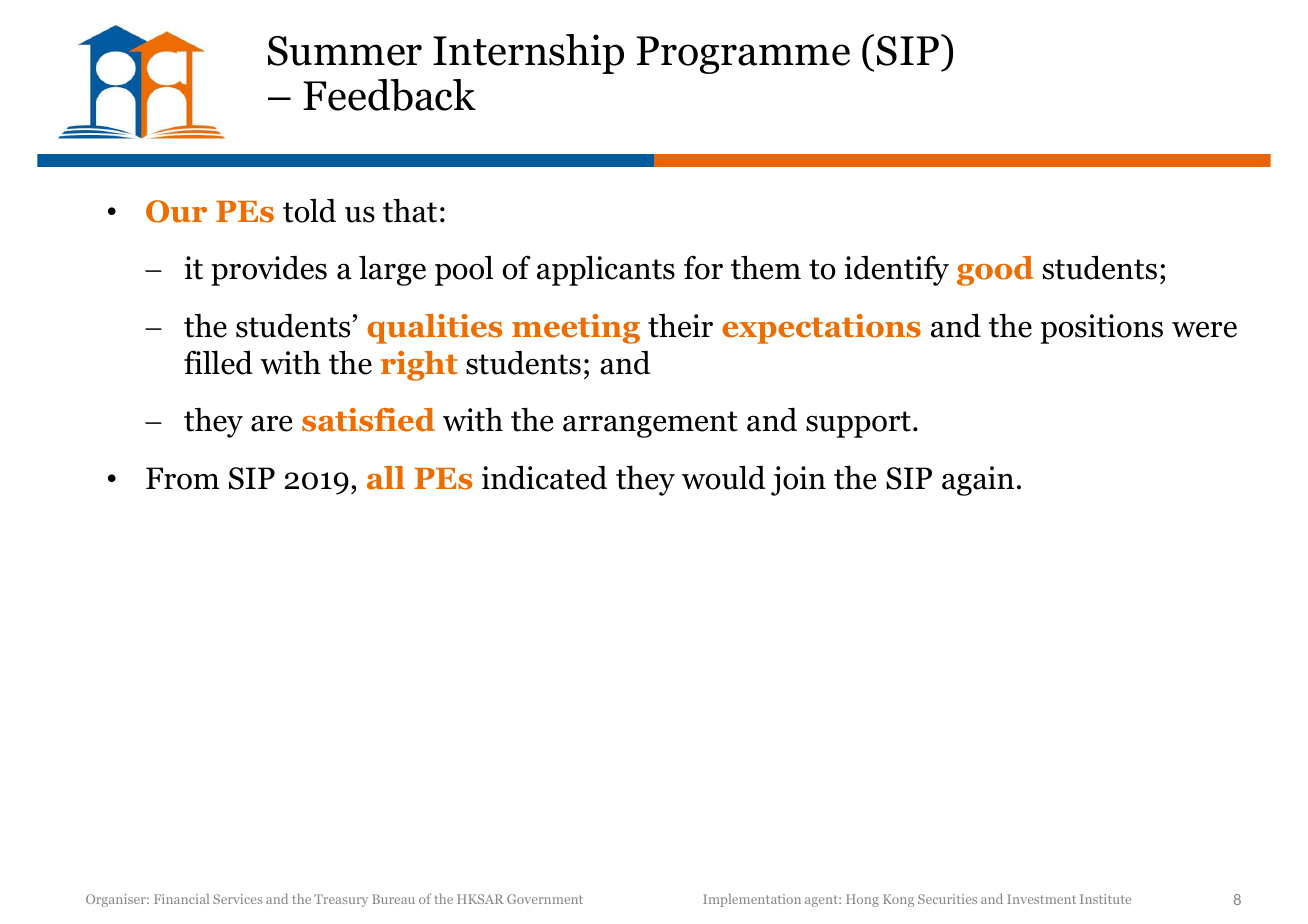 The width and height of the screenshot is (1308, 924). I want to click on Institute, so click(1105, 899).
